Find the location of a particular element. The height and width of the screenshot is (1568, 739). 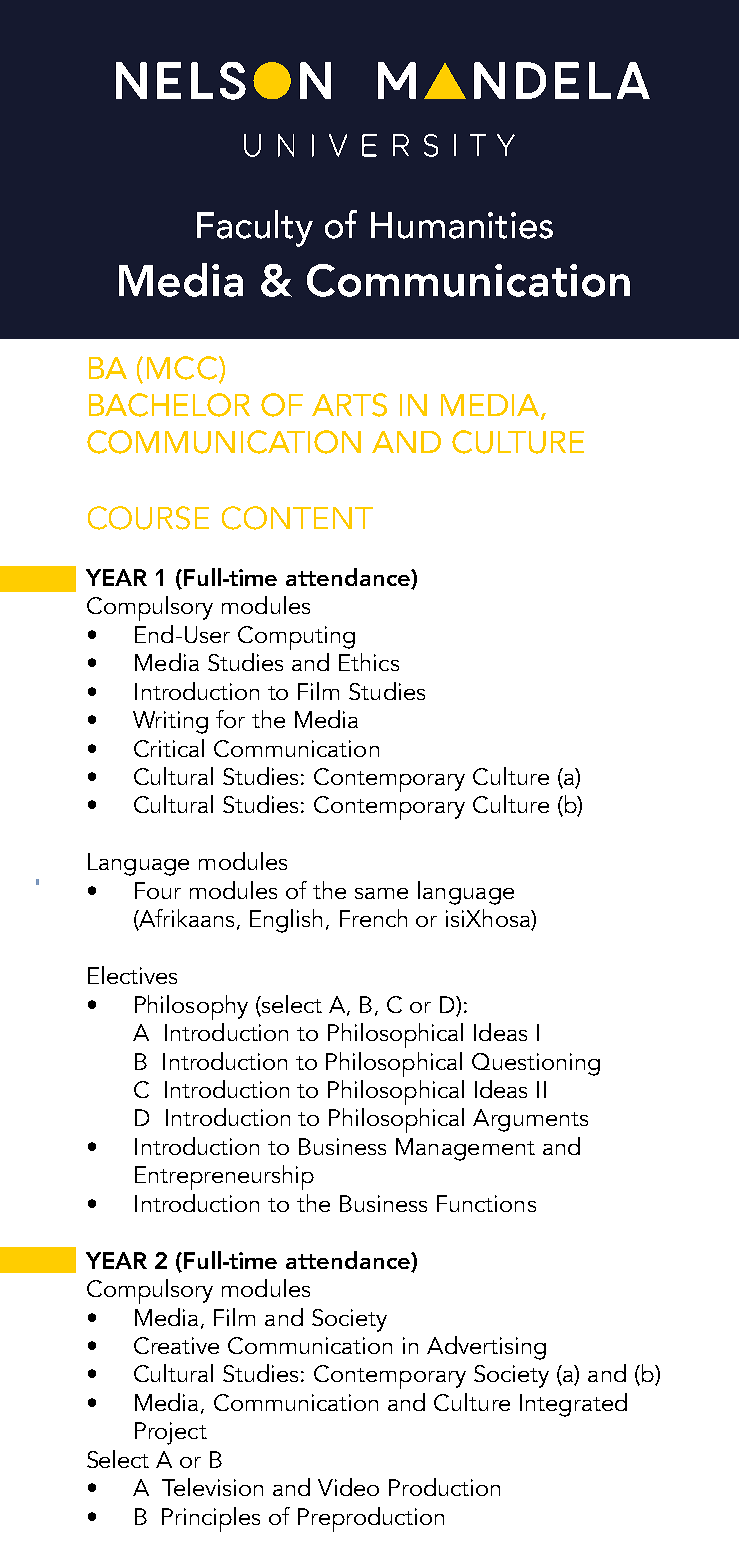

Television is located at coordinates (212, 1487).
